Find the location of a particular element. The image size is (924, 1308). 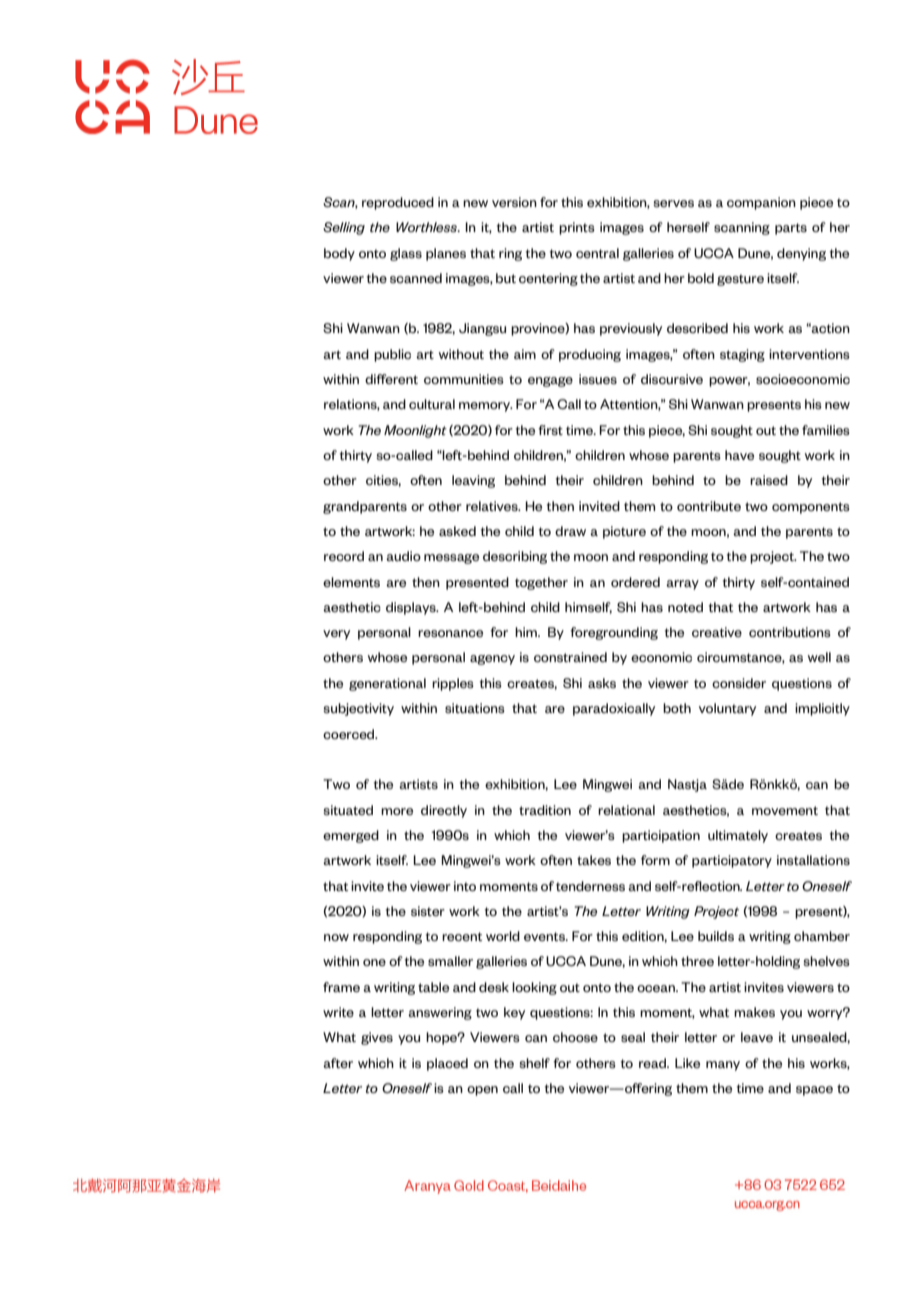

parts is located at coordinates (791, 229).
